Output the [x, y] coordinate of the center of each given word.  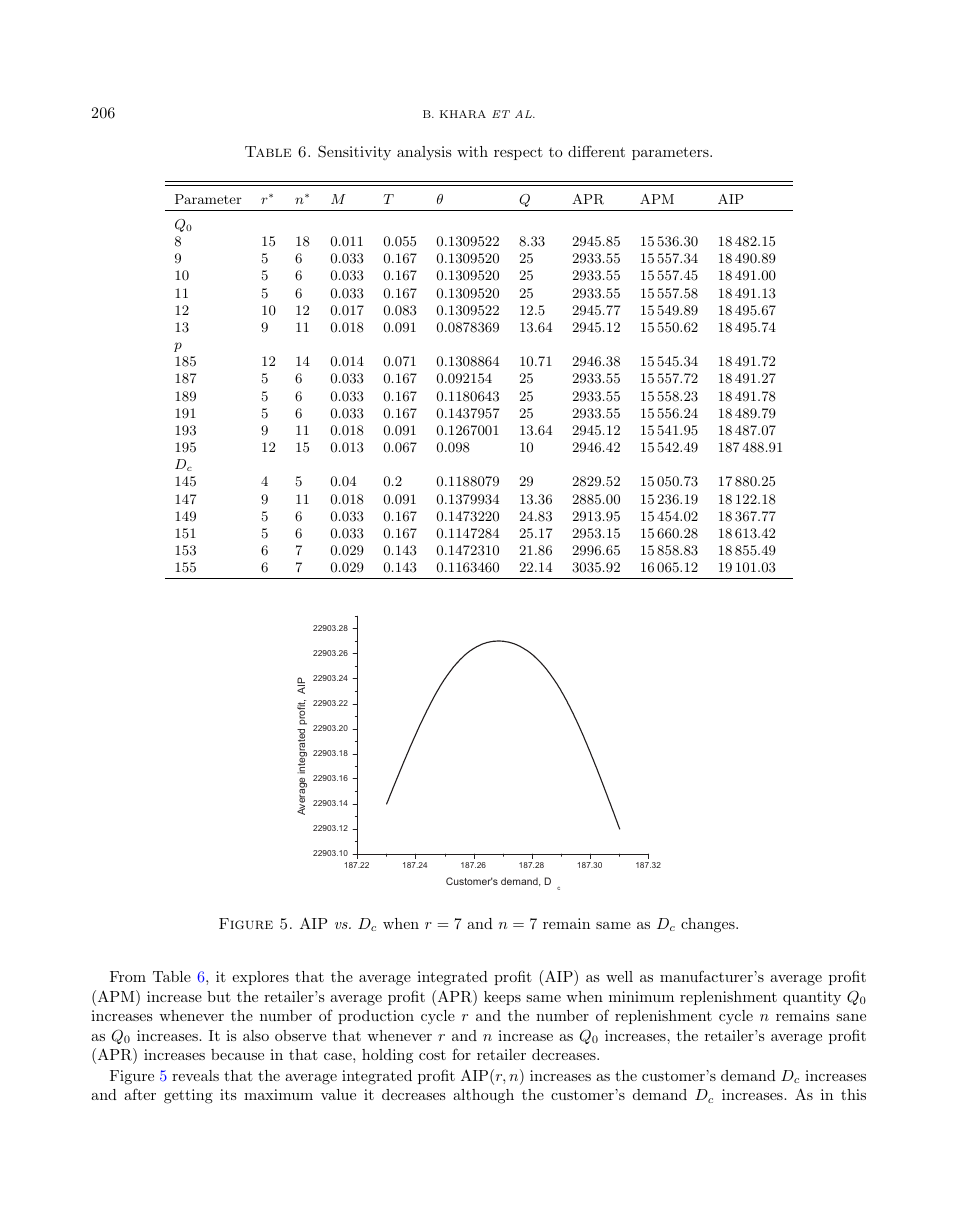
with [472, 151]
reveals [195, 1075]
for [461, 1054]
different [596, 151]
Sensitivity [354, 152]
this [853, 1094]
